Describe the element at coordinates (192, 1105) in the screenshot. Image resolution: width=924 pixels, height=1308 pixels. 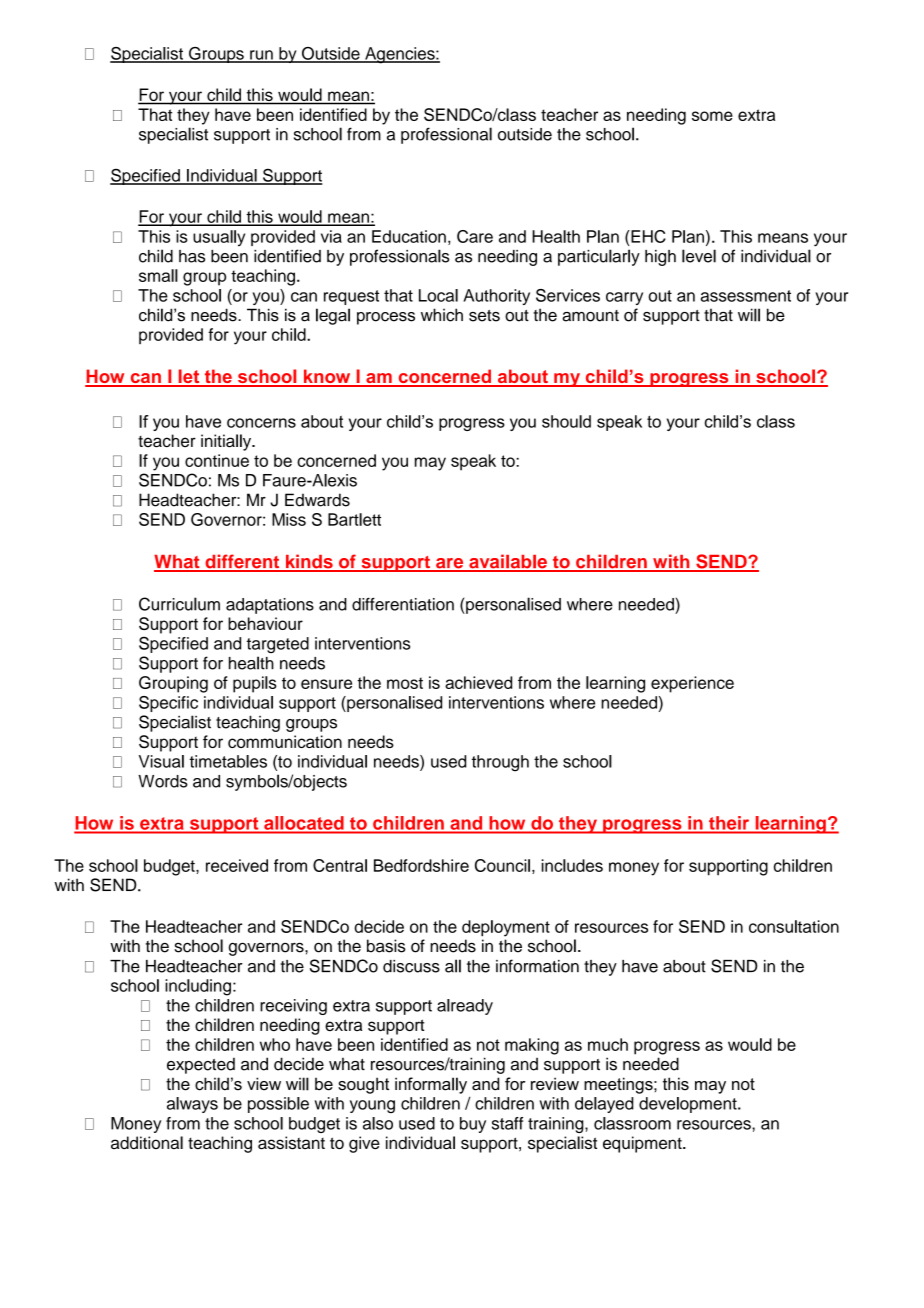
I see `always` at that location.
